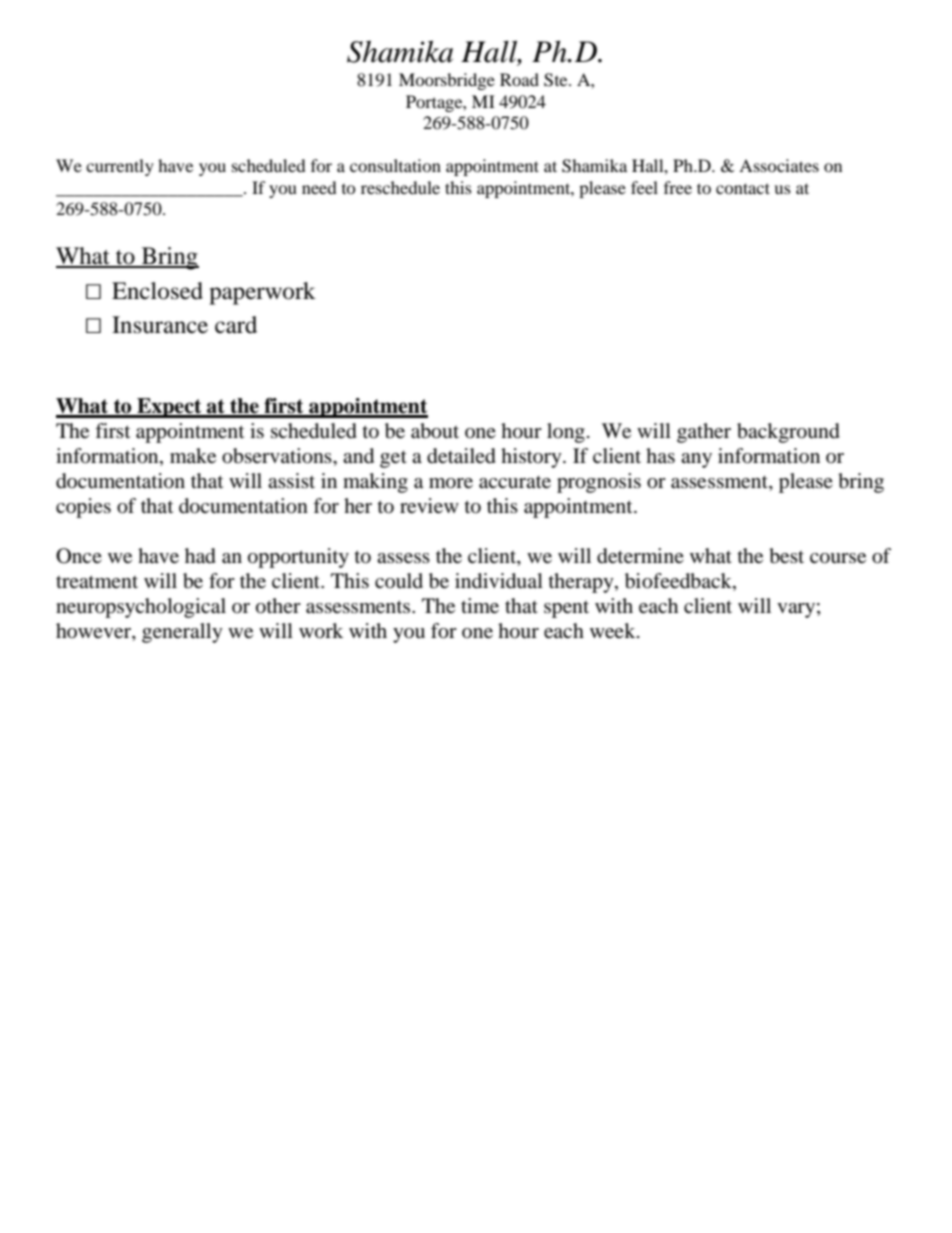 The image size is (952, 1233). What do you see at coordinates (141, 608) in the page?
I see `neuropsychological` at bounding box center [141, 608].
